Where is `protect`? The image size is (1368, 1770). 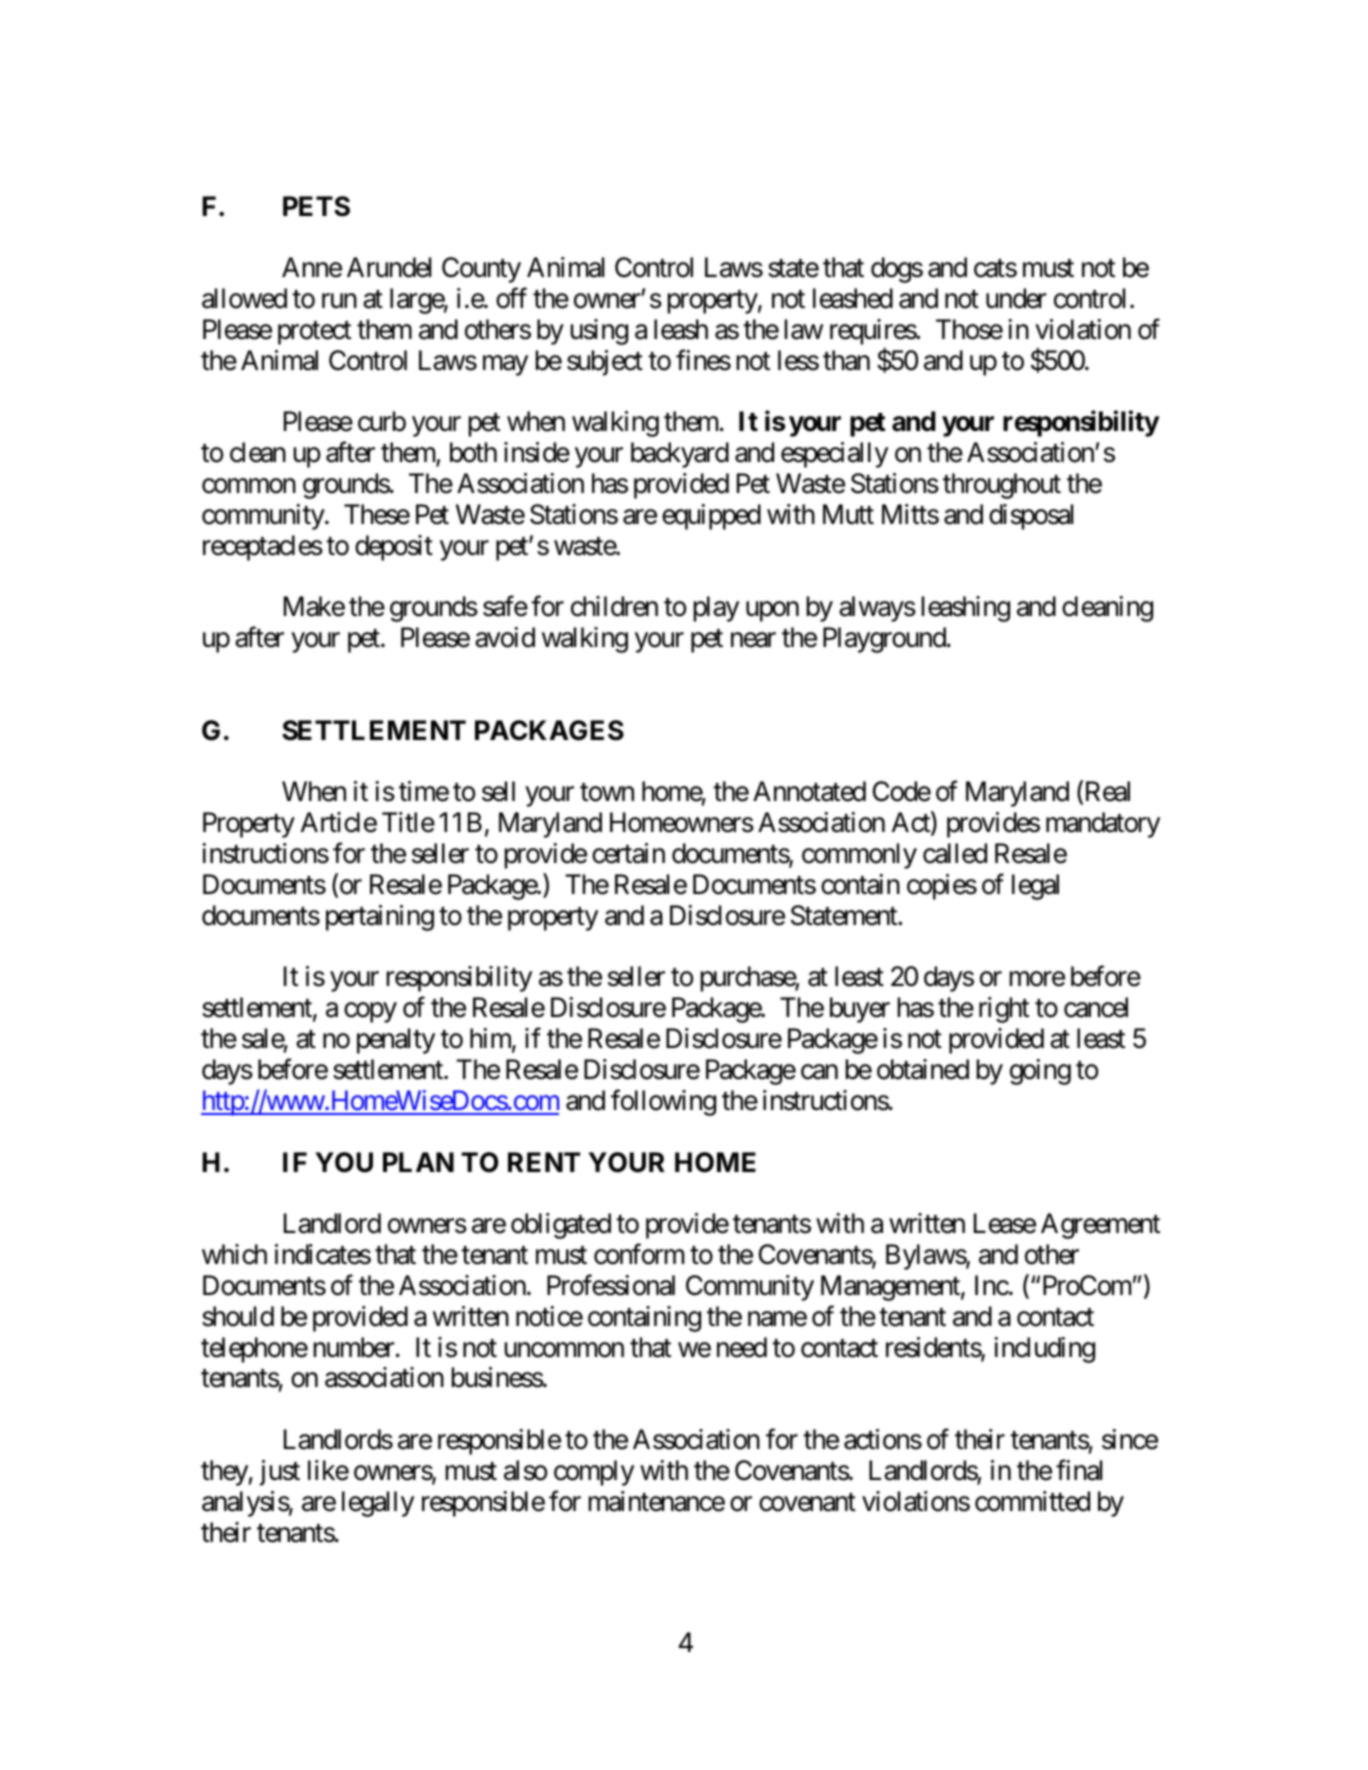
protect is located at coordinates (314, 333).
